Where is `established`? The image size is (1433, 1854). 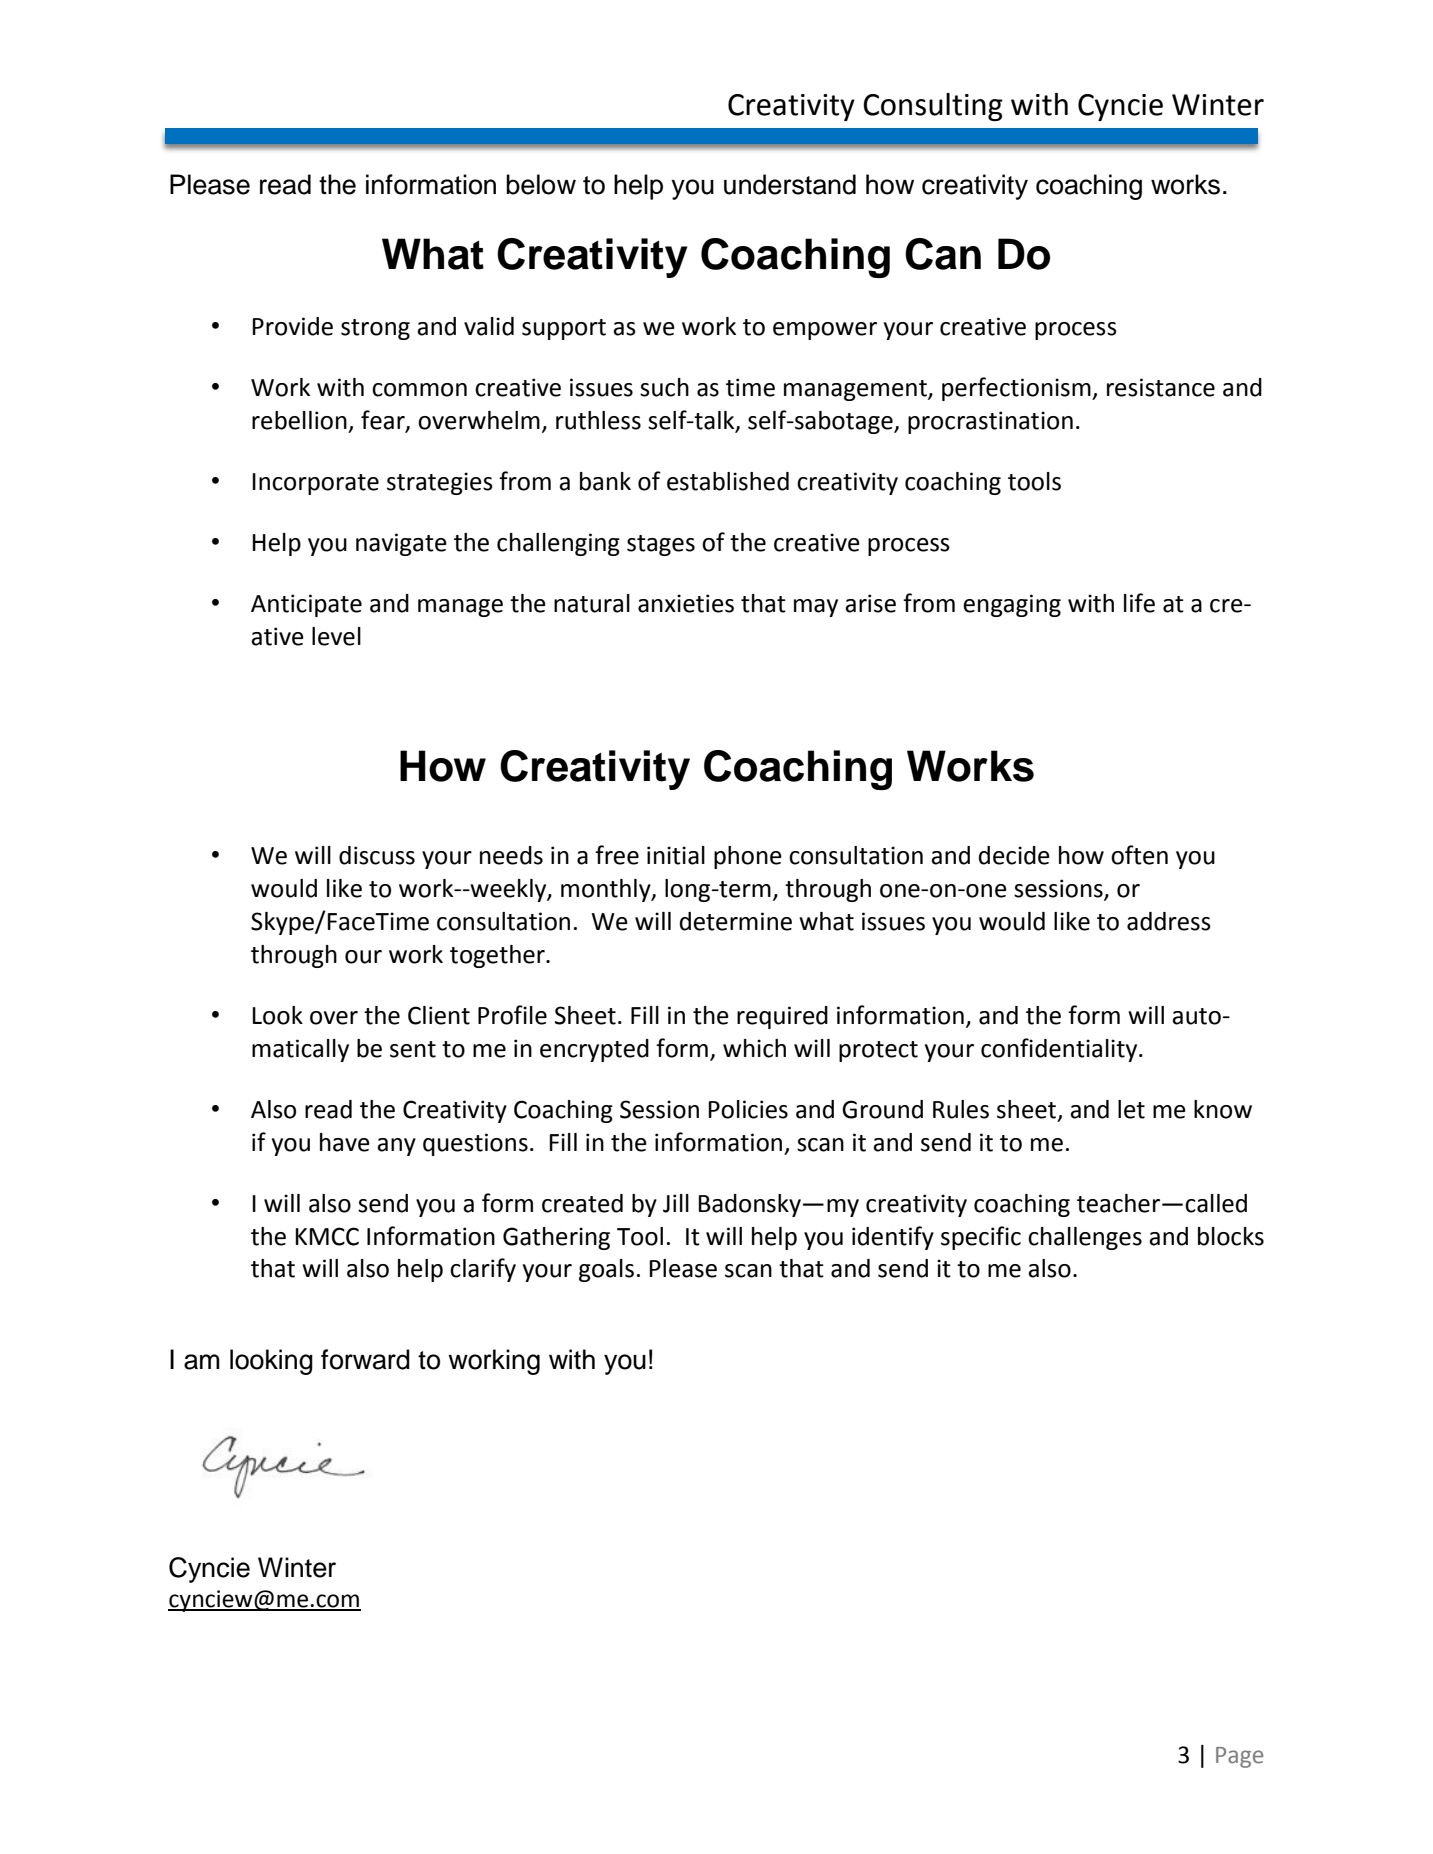
established is located at coordinates (728, 481).
